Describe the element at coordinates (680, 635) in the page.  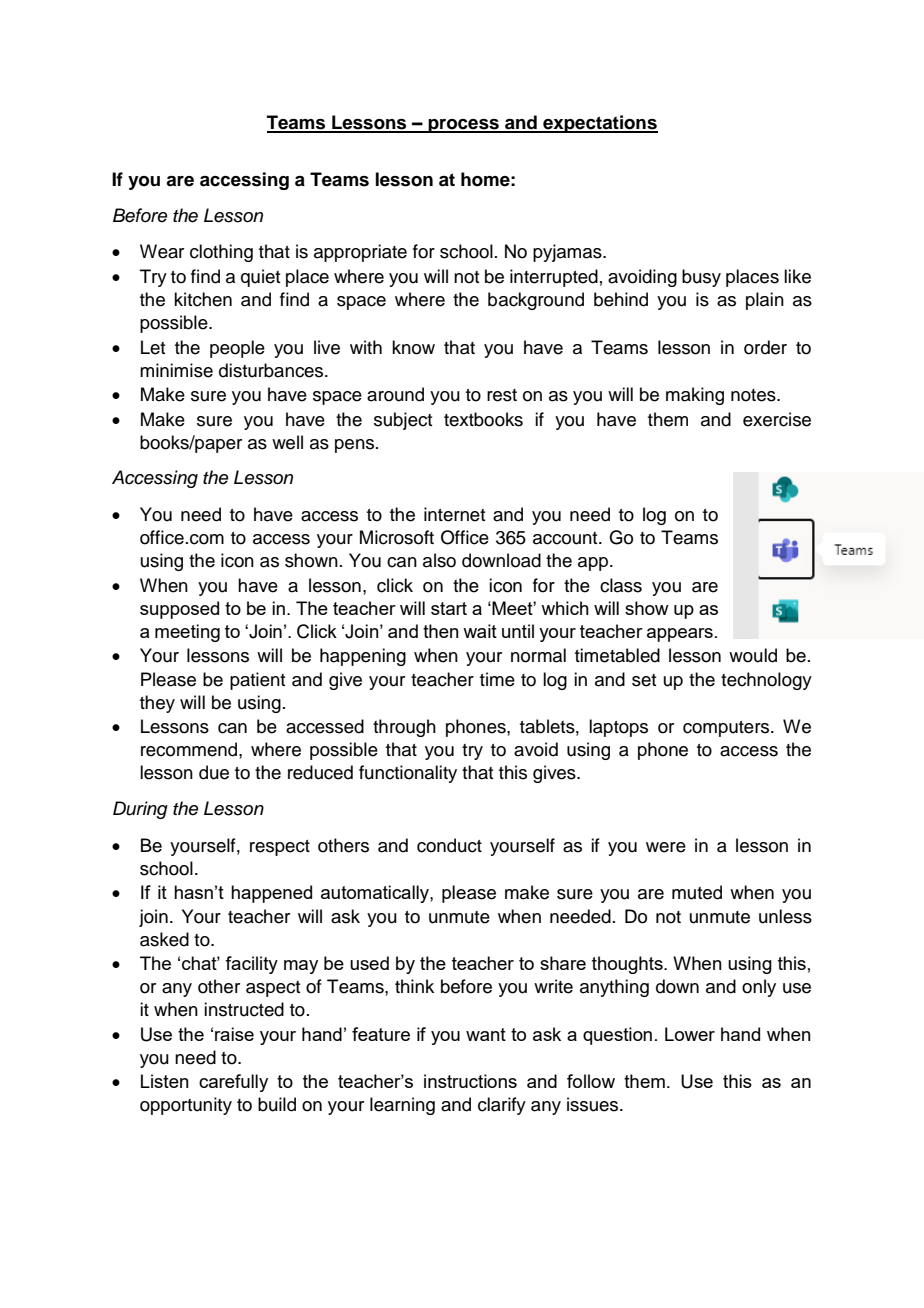
I see `appears` at that location.
